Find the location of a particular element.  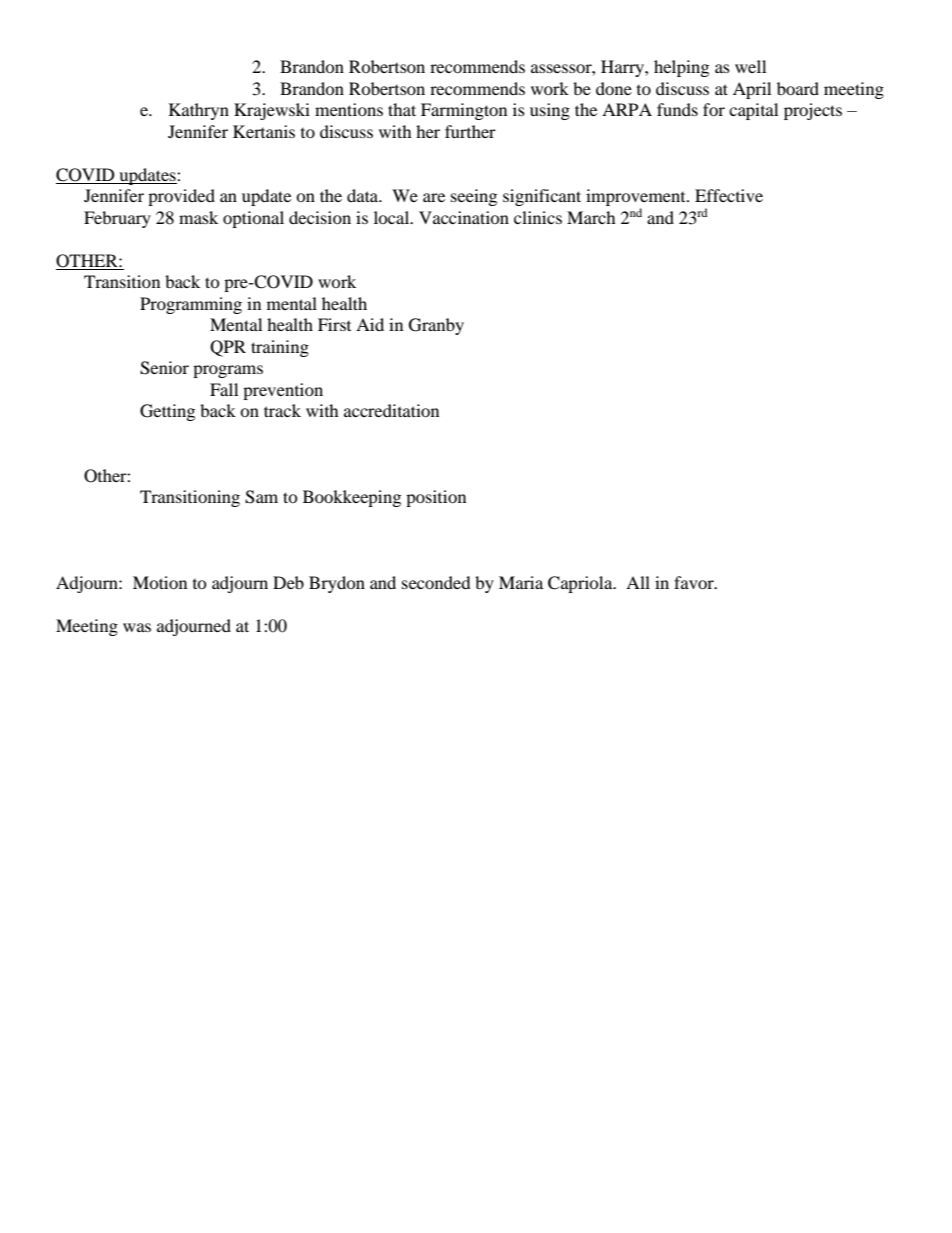

Aid is located at coordinates (370, 324).
